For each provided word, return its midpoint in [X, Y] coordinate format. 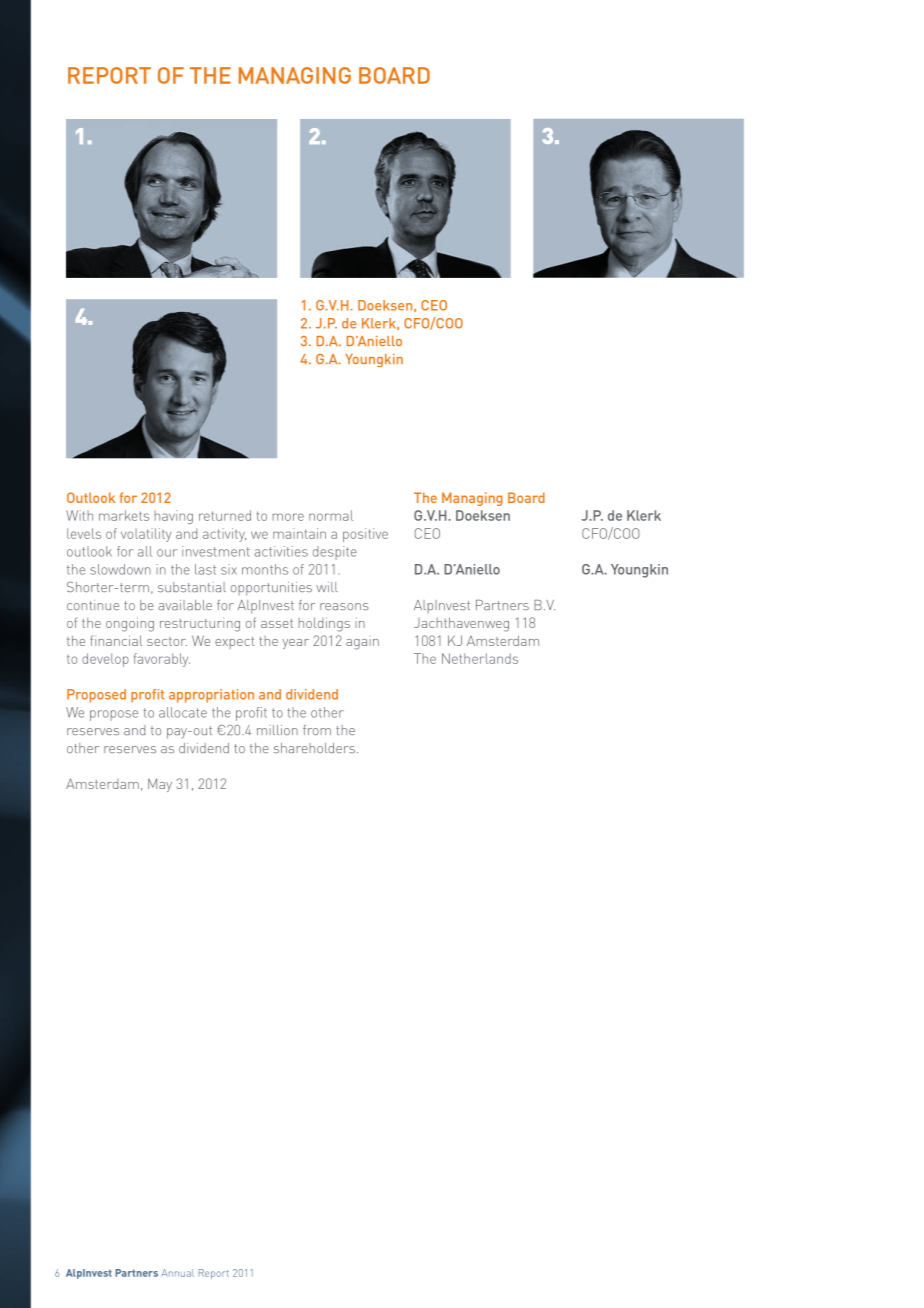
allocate [183, 712]
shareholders [314, 748]
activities [281, 551]
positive [365, 535]
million [277, 730]
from [317, 730]
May [160, 785]
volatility [146, 535]
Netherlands [480, 658]
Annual [177, 1273]
